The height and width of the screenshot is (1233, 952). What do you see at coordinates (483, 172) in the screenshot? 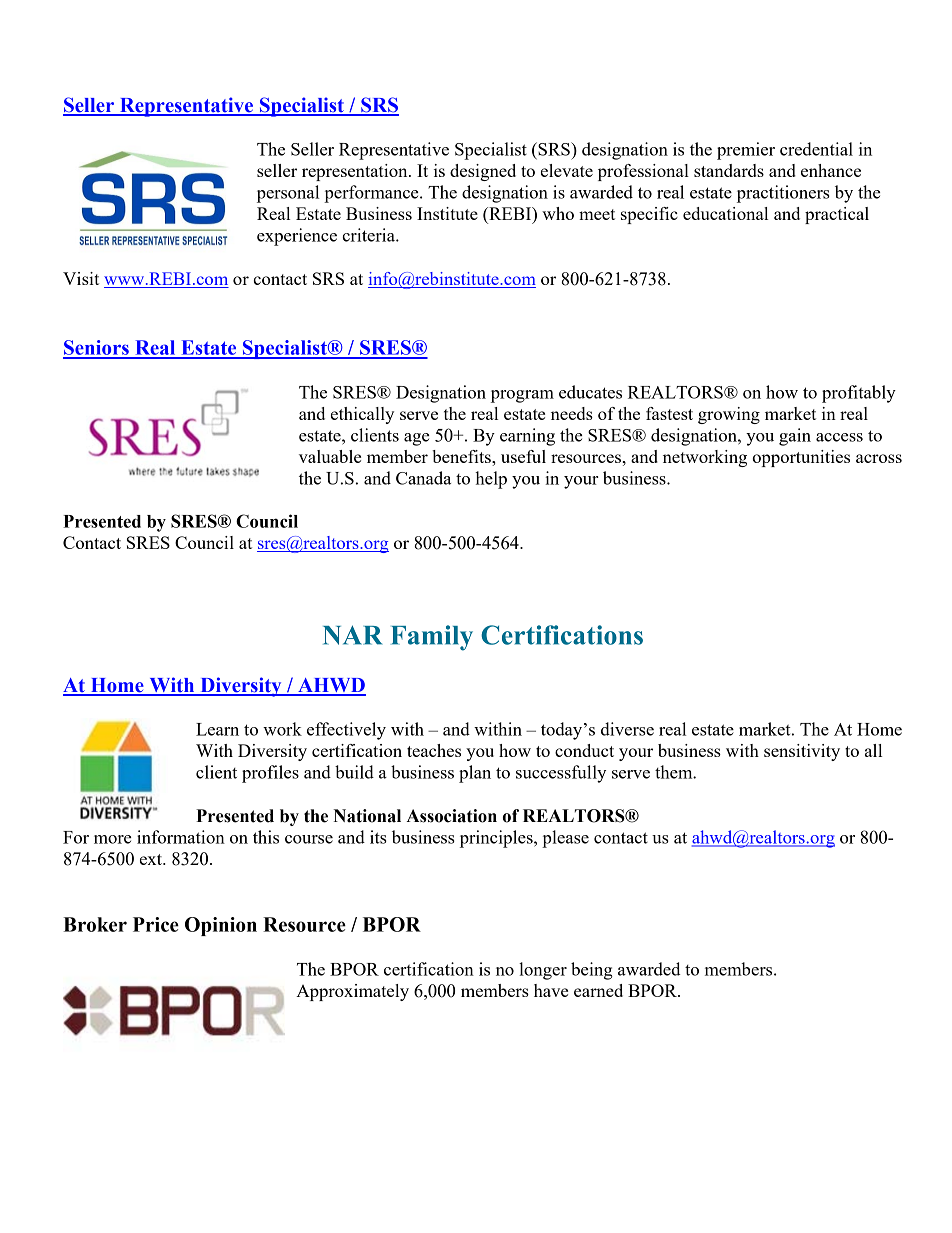
I see `designed` at bounding box center [483, 172].
